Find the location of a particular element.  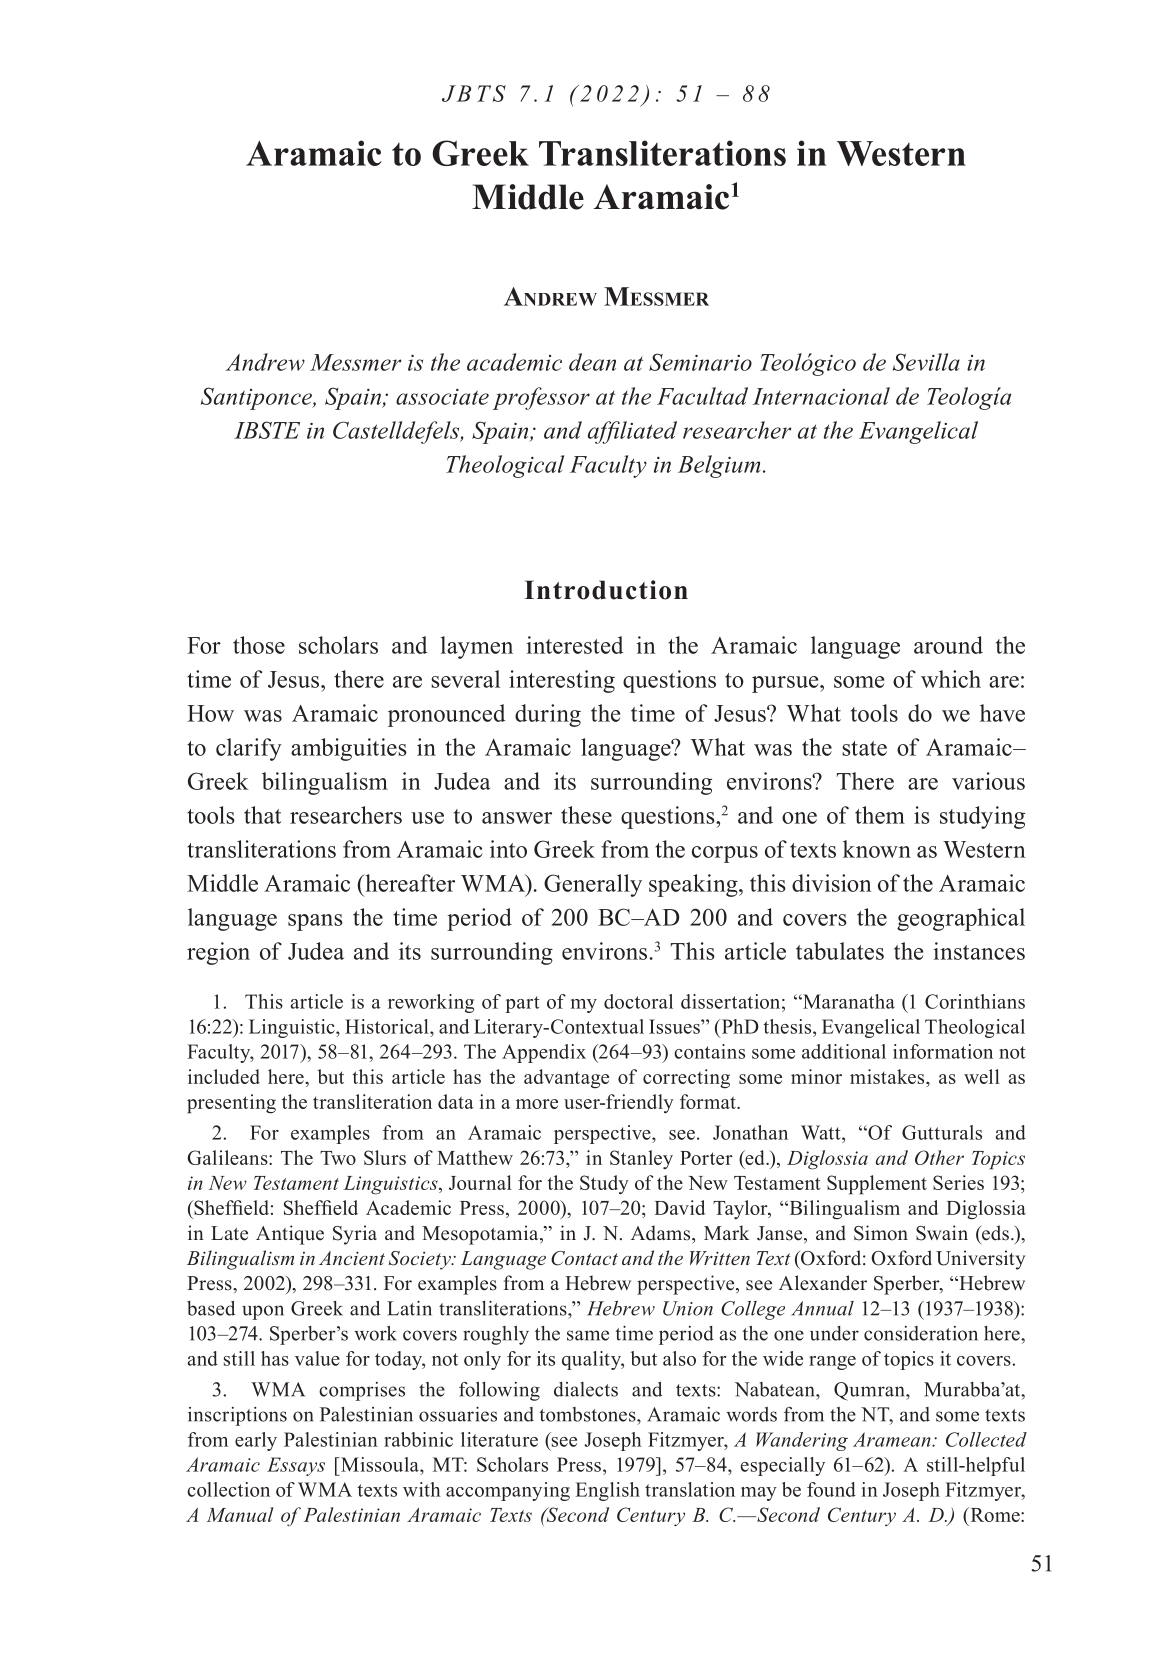

Sevilla is located at coordinates (926, 362).
